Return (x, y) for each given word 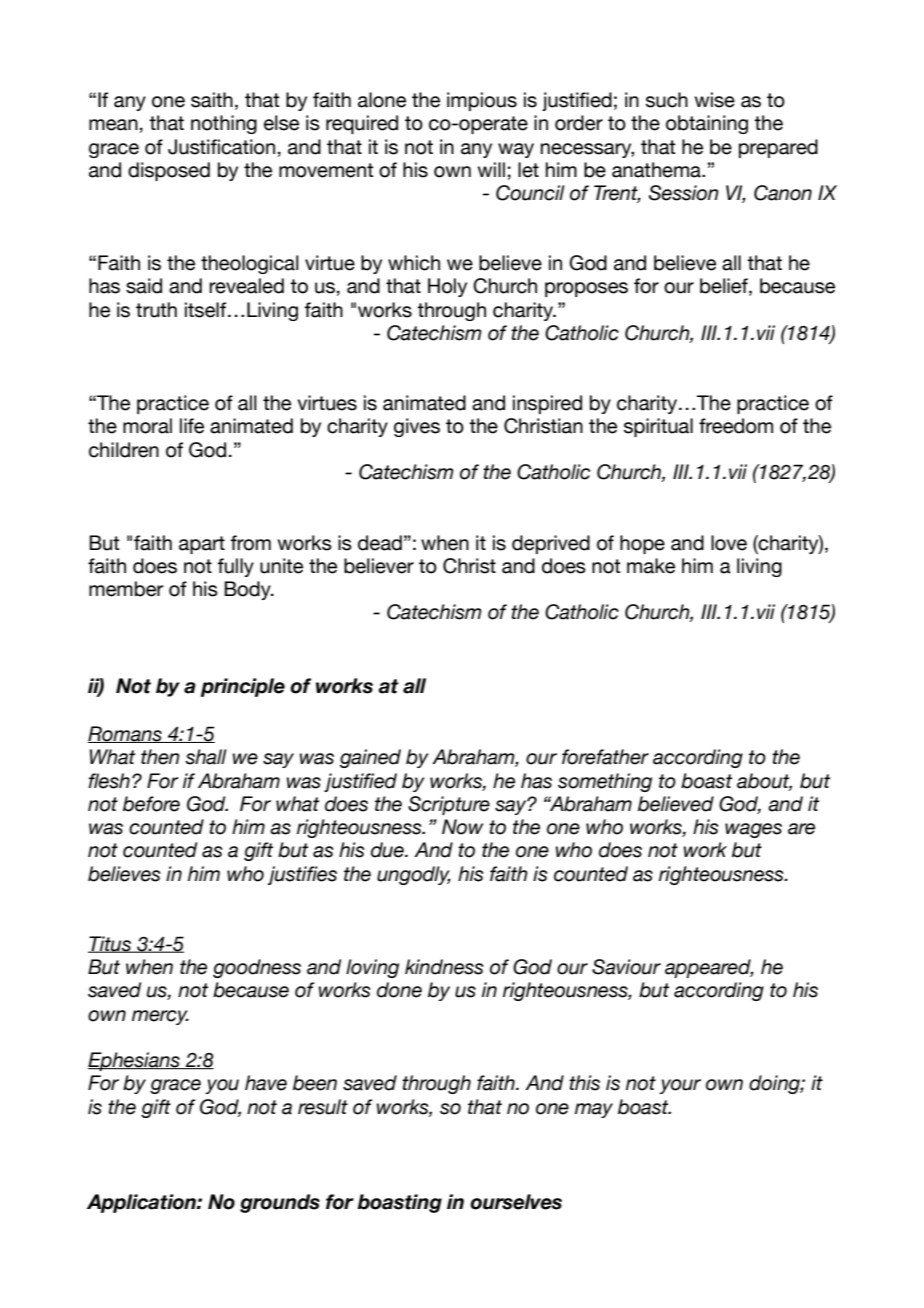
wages (753, 830)
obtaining (707, 124)
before (151, 804)
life (192, 426)
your (680, 1086)
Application (142, 1203)
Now (462, 827)
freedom (736, 426)
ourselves (516, 1202)
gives (417, 427)
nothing (224, 124)
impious (482, 101)
